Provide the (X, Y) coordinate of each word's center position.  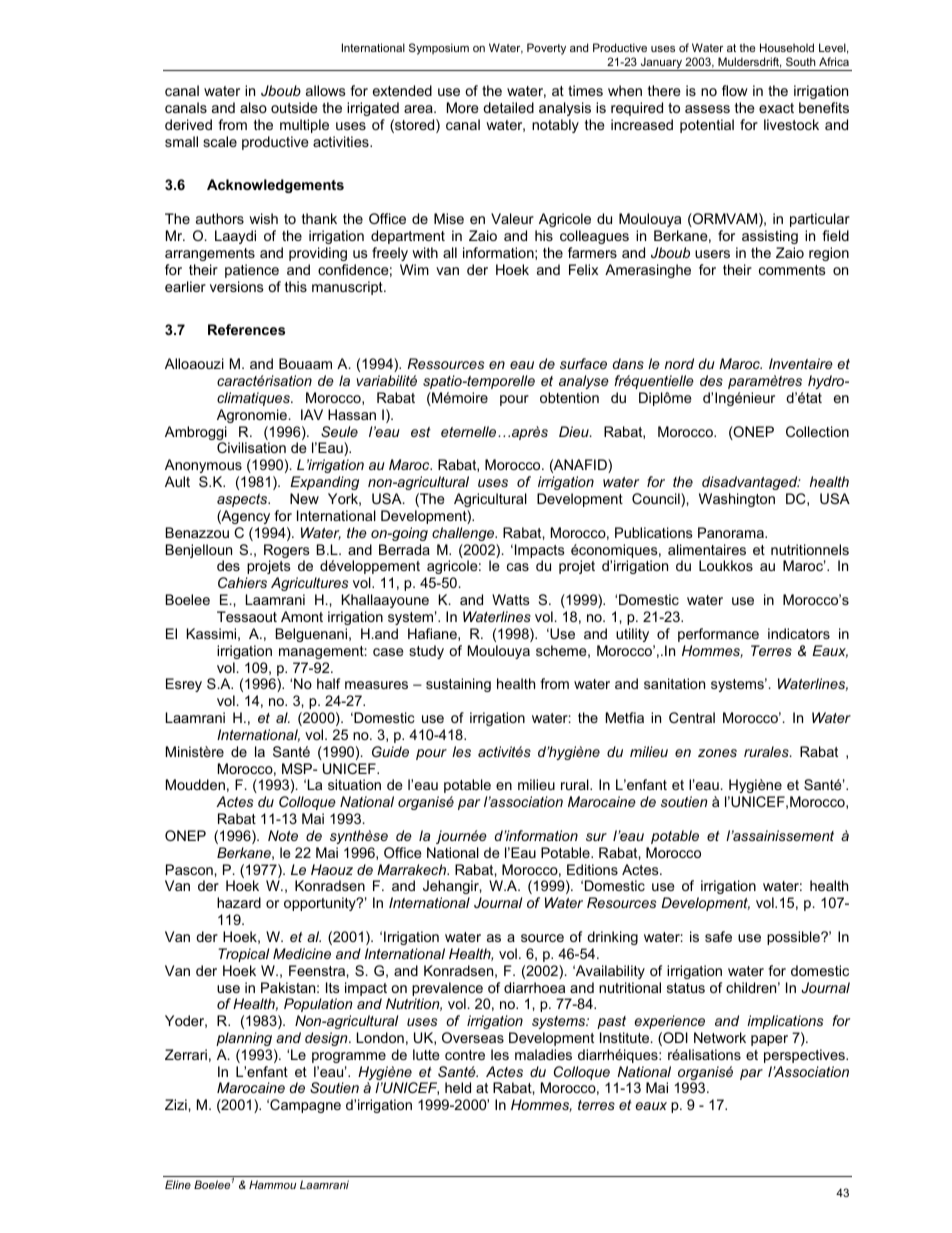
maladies (543, 1054)
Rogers (287, 552)
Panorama (732, 532)
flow (735, 90)
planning (244, 1039)
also (253, 107)
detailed (508, 107)
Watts (511, 599)
